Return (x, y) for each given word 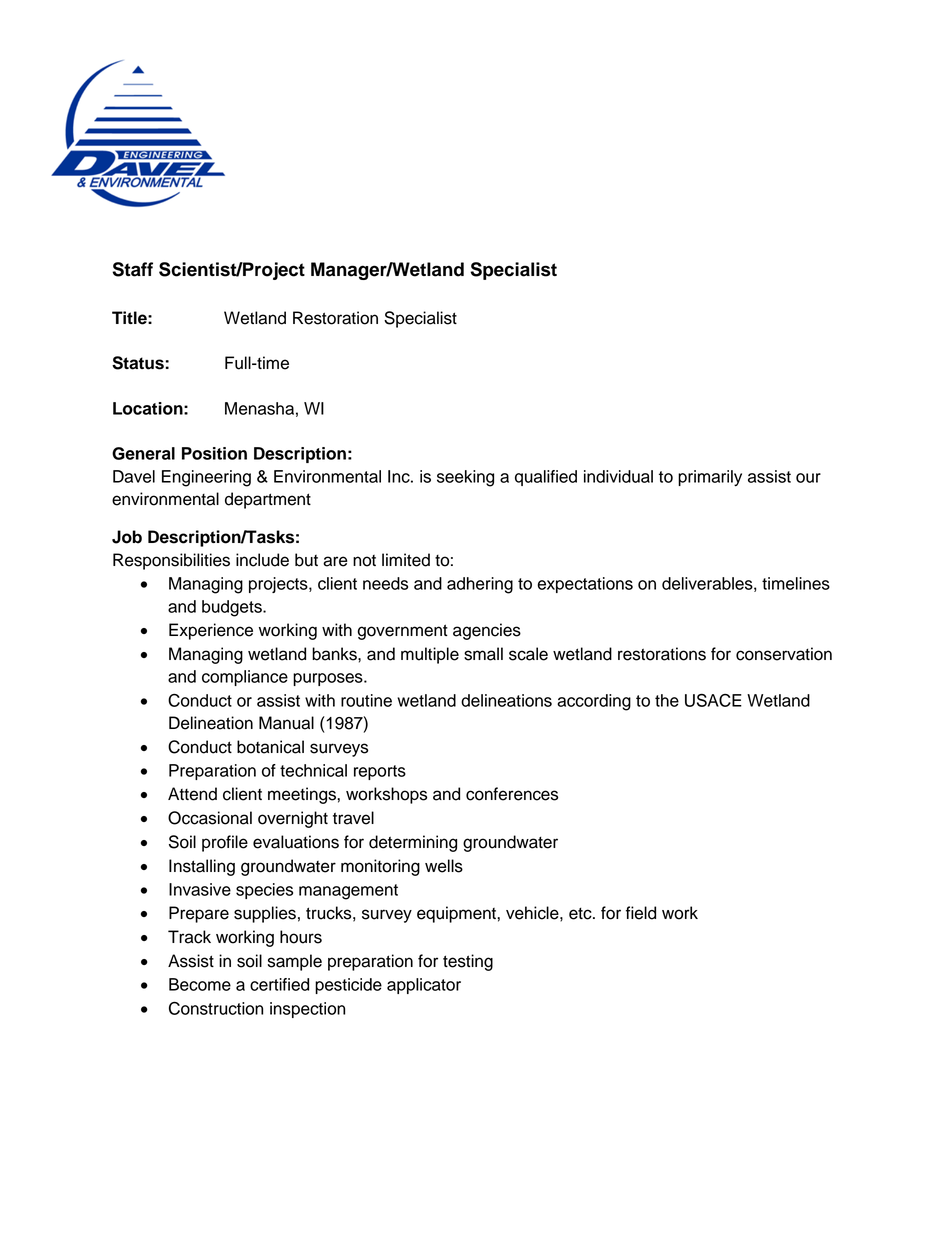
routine (366, 700)
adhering (480, 585)
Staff (132, 269)
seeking (465, 478)
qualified (546, 478)
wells (444, 866)
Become (200, 984)
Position (214, 453)
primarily (710, 478)
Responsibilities (171, 561)
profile (225, 843)
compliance (245, 678)
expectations (585, 585)
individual (618, 476)
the (667, 700)
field (641, 913)
